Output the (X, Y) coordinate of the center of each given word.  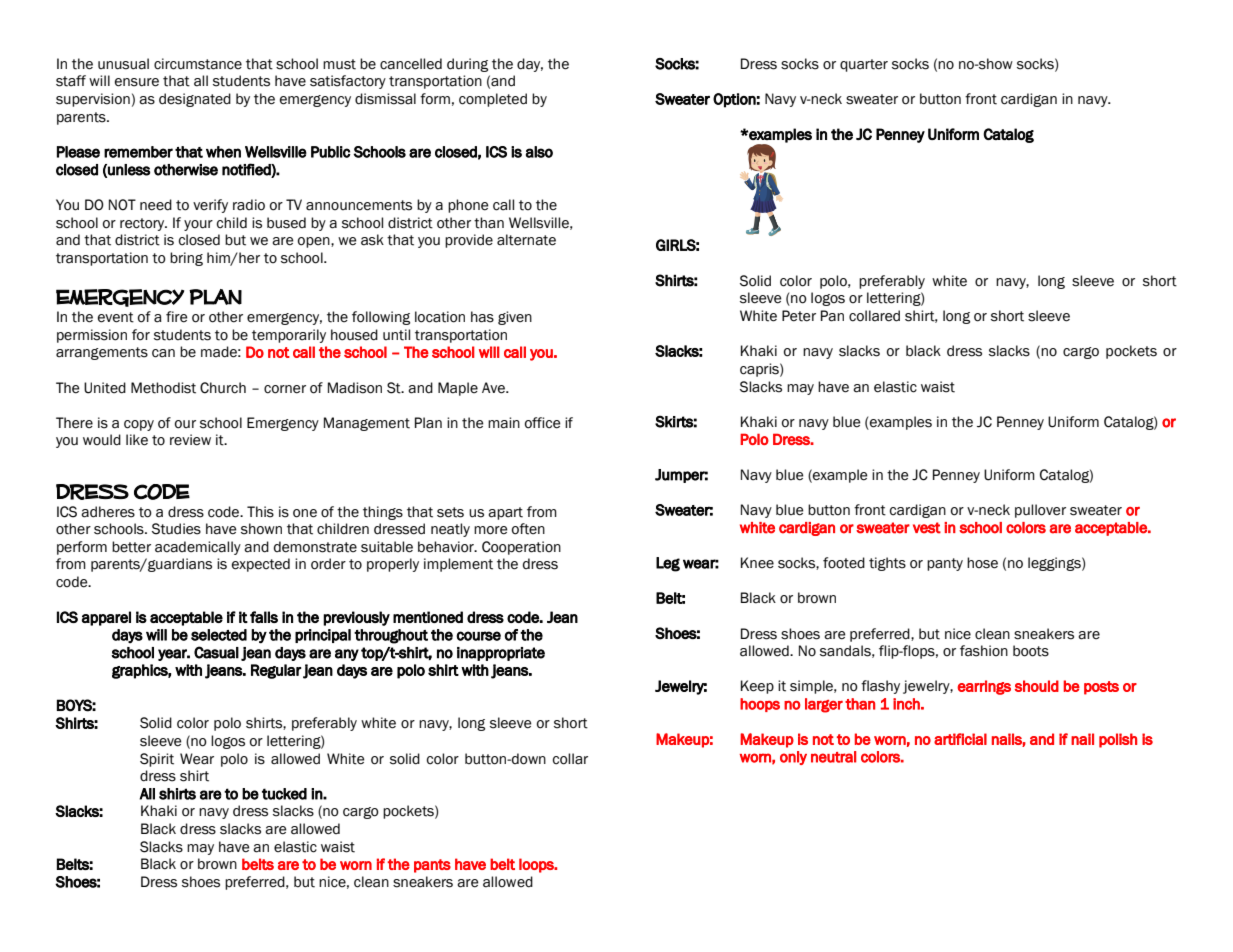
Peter (799, 316)
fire (177, 317)
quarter (864, 65)
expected (261, 565)
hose (982, 563)
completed (493, 100)
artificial (960, 739)
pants (432, 866)
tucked (284, 794)
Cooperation (521, 548)
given (515, 318)
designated (195, 100)
